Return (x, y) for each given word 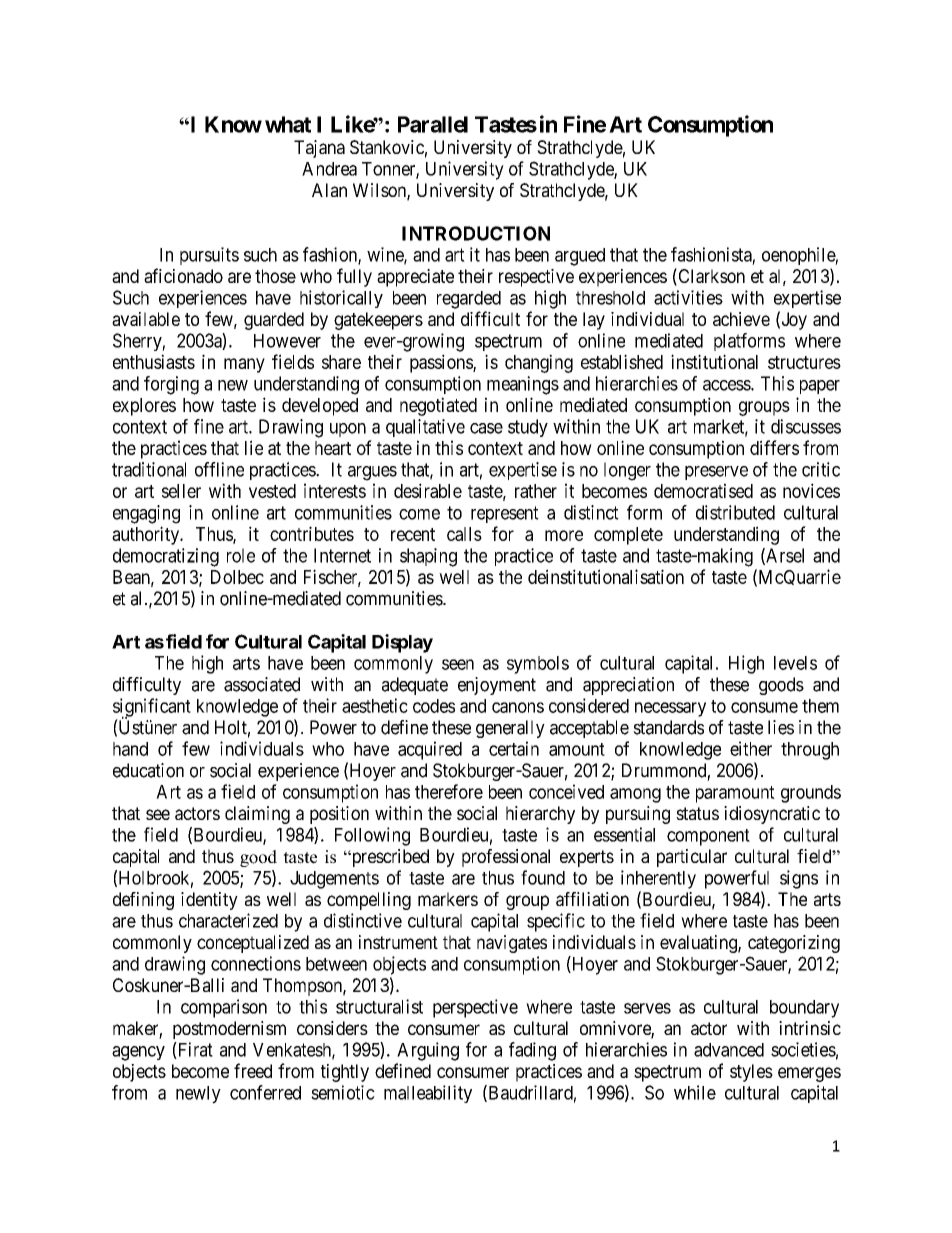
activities (688, 297)
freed (253, 1070)
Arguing (428, 1051)
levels (795, 663)
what (288, 124)
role (241, 555)
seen (458, 664)
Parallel (433, 124)
